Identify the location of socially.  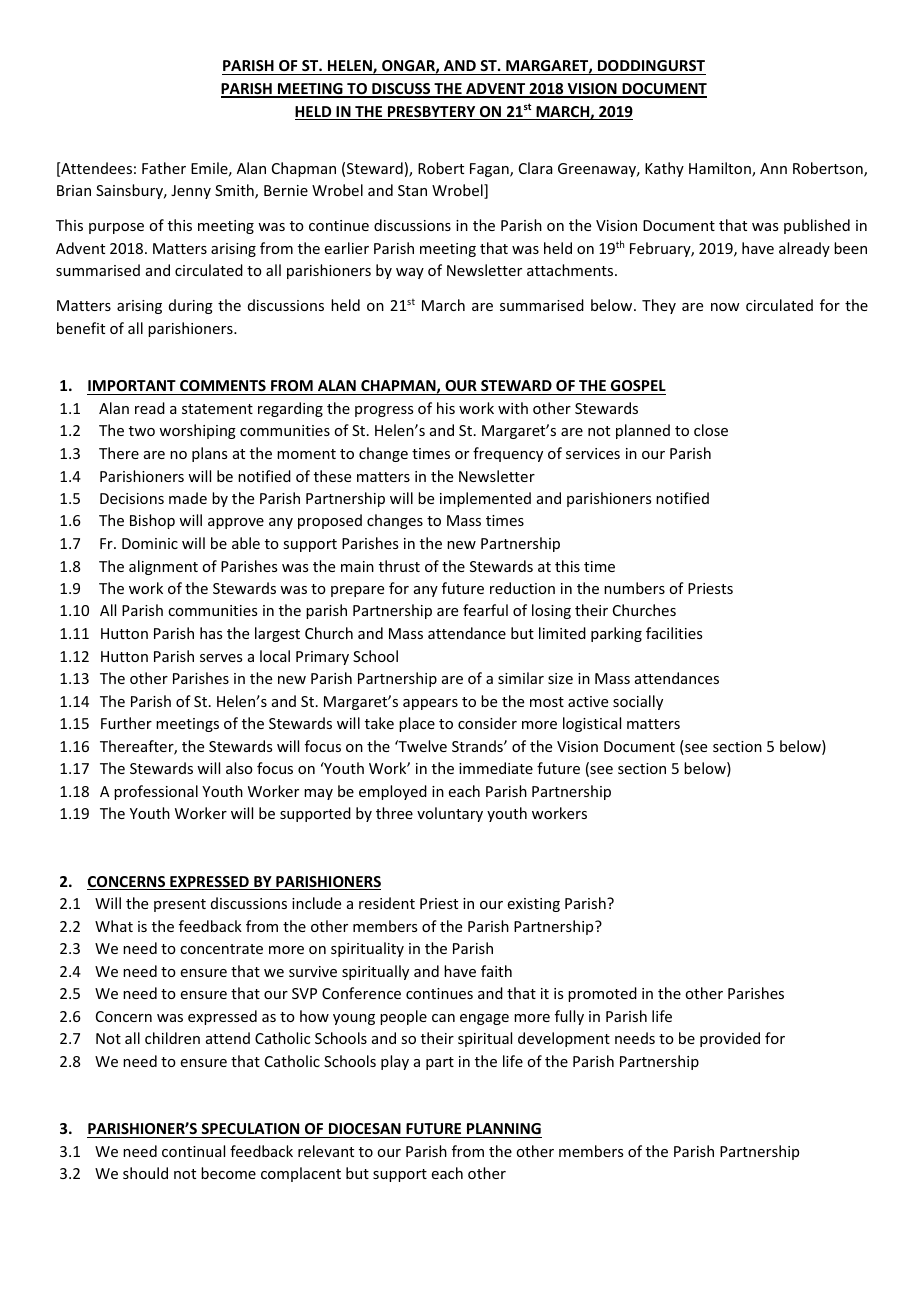
(638, 702).
